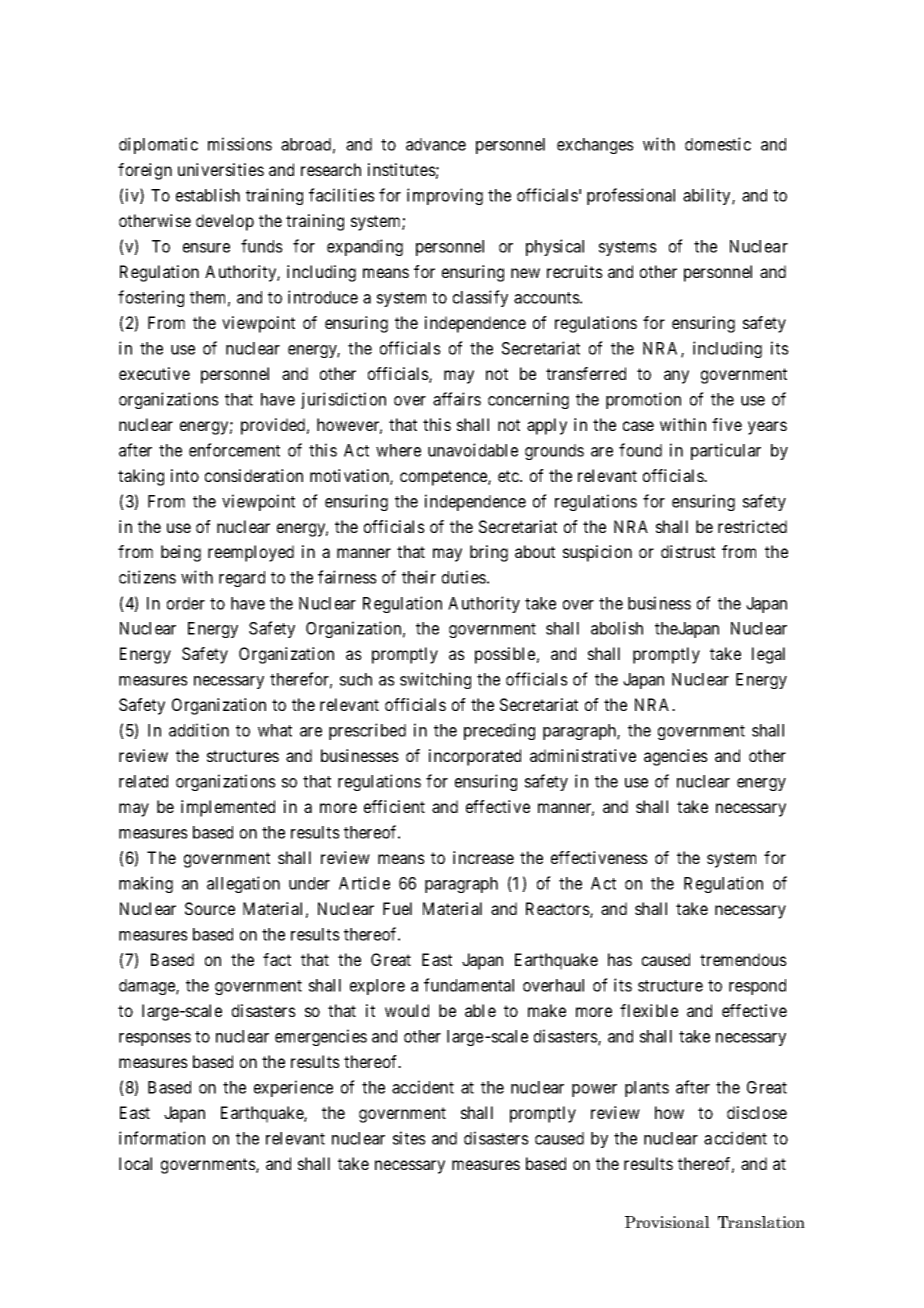 This screenshot has height=1308, width=924. What do you see at coordinates (667, 1222) in the screenshot?
I see `Provisional` at bounding box center [667, 1222].
